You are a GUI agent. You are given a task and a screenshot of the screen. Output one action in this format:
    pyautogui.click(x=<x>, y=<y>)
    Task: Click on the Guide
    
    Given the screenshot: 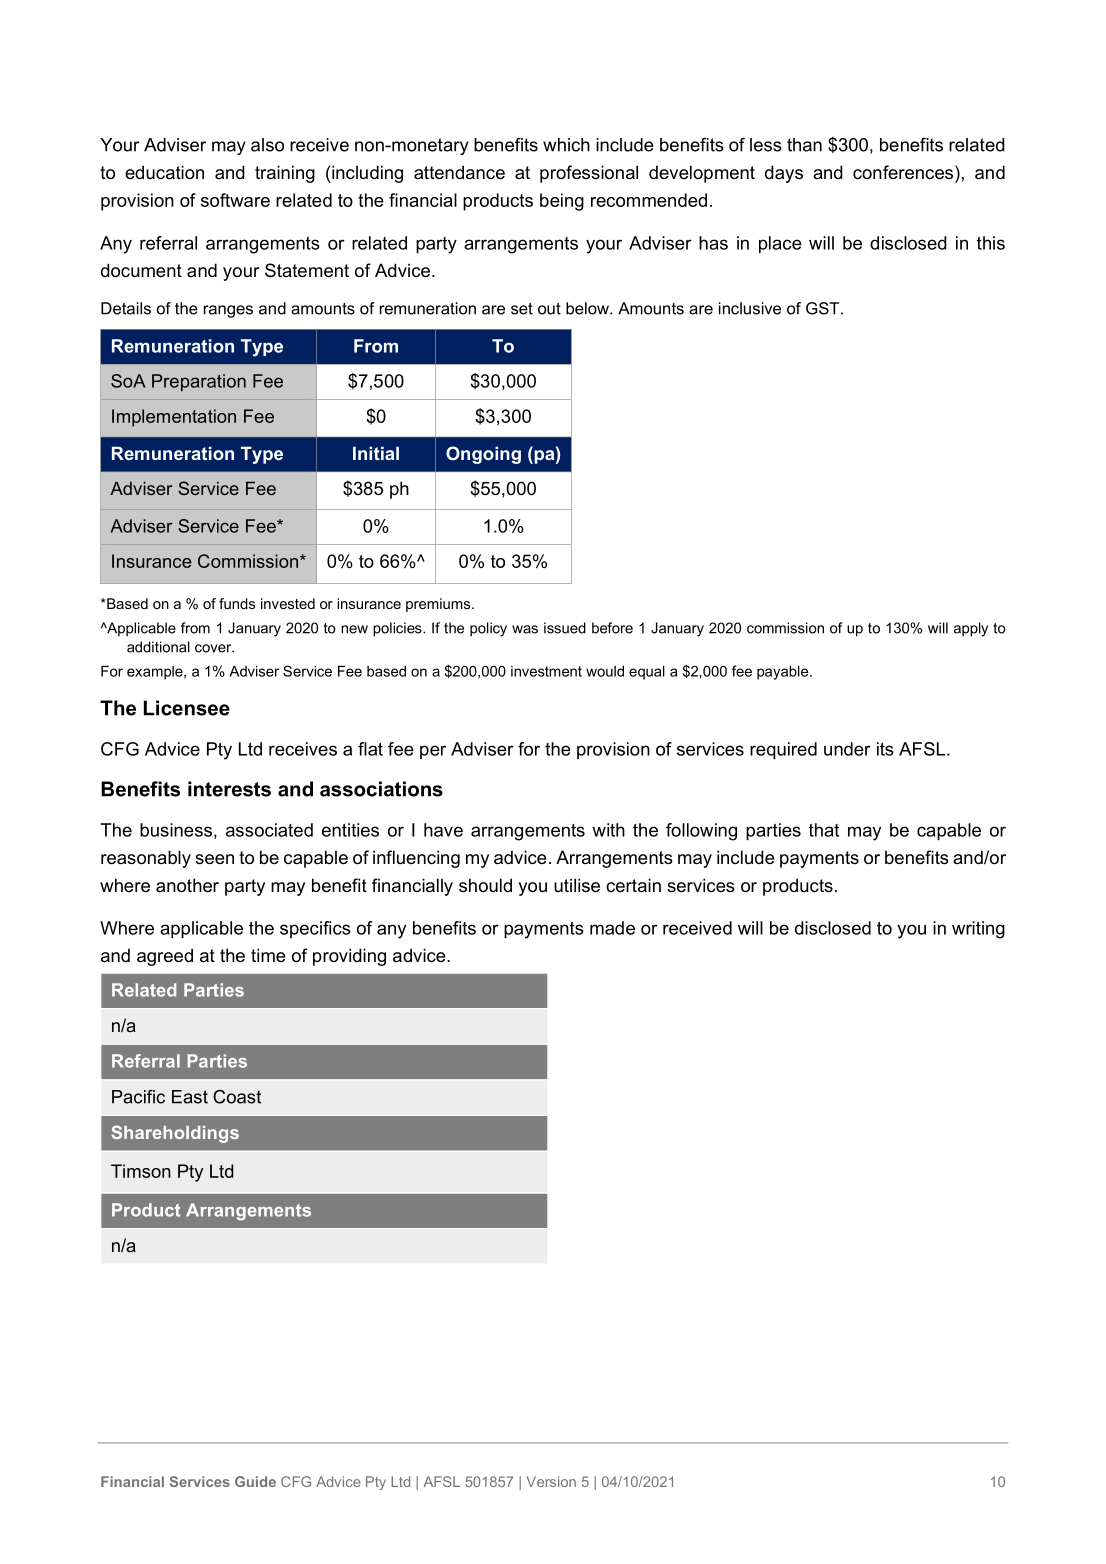 What is the action you would take?
    pyautogui.click(x=255, y=1481)
